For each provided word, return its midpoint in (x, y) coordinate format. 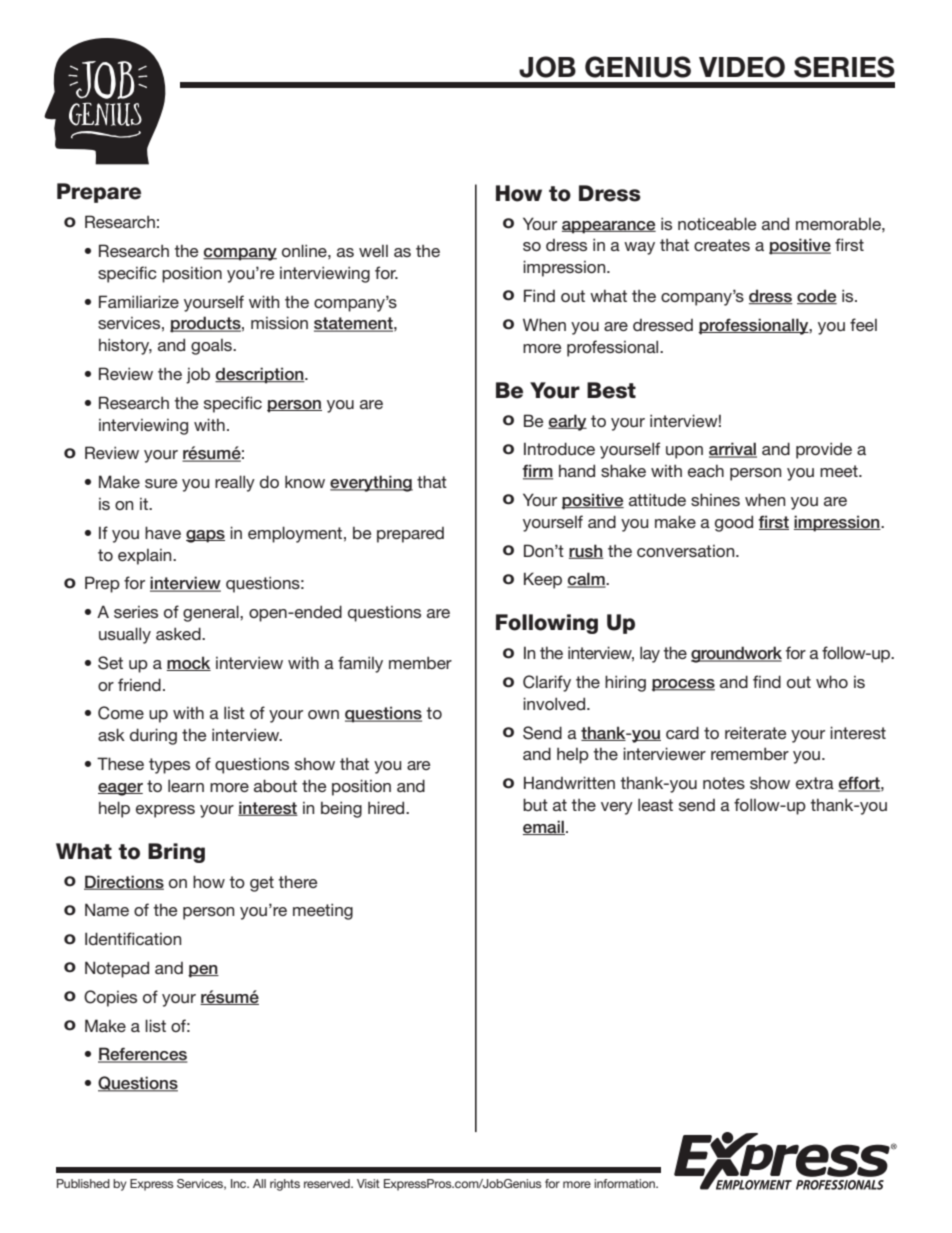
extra (815, 783)
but (535, 804)
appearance (609, 227)
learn (186, 785)
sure (161, 483)
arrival (733, 450)
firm (537, 472)
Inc (240, 1183)
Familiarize (139, 301)
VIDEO (742, 67)
